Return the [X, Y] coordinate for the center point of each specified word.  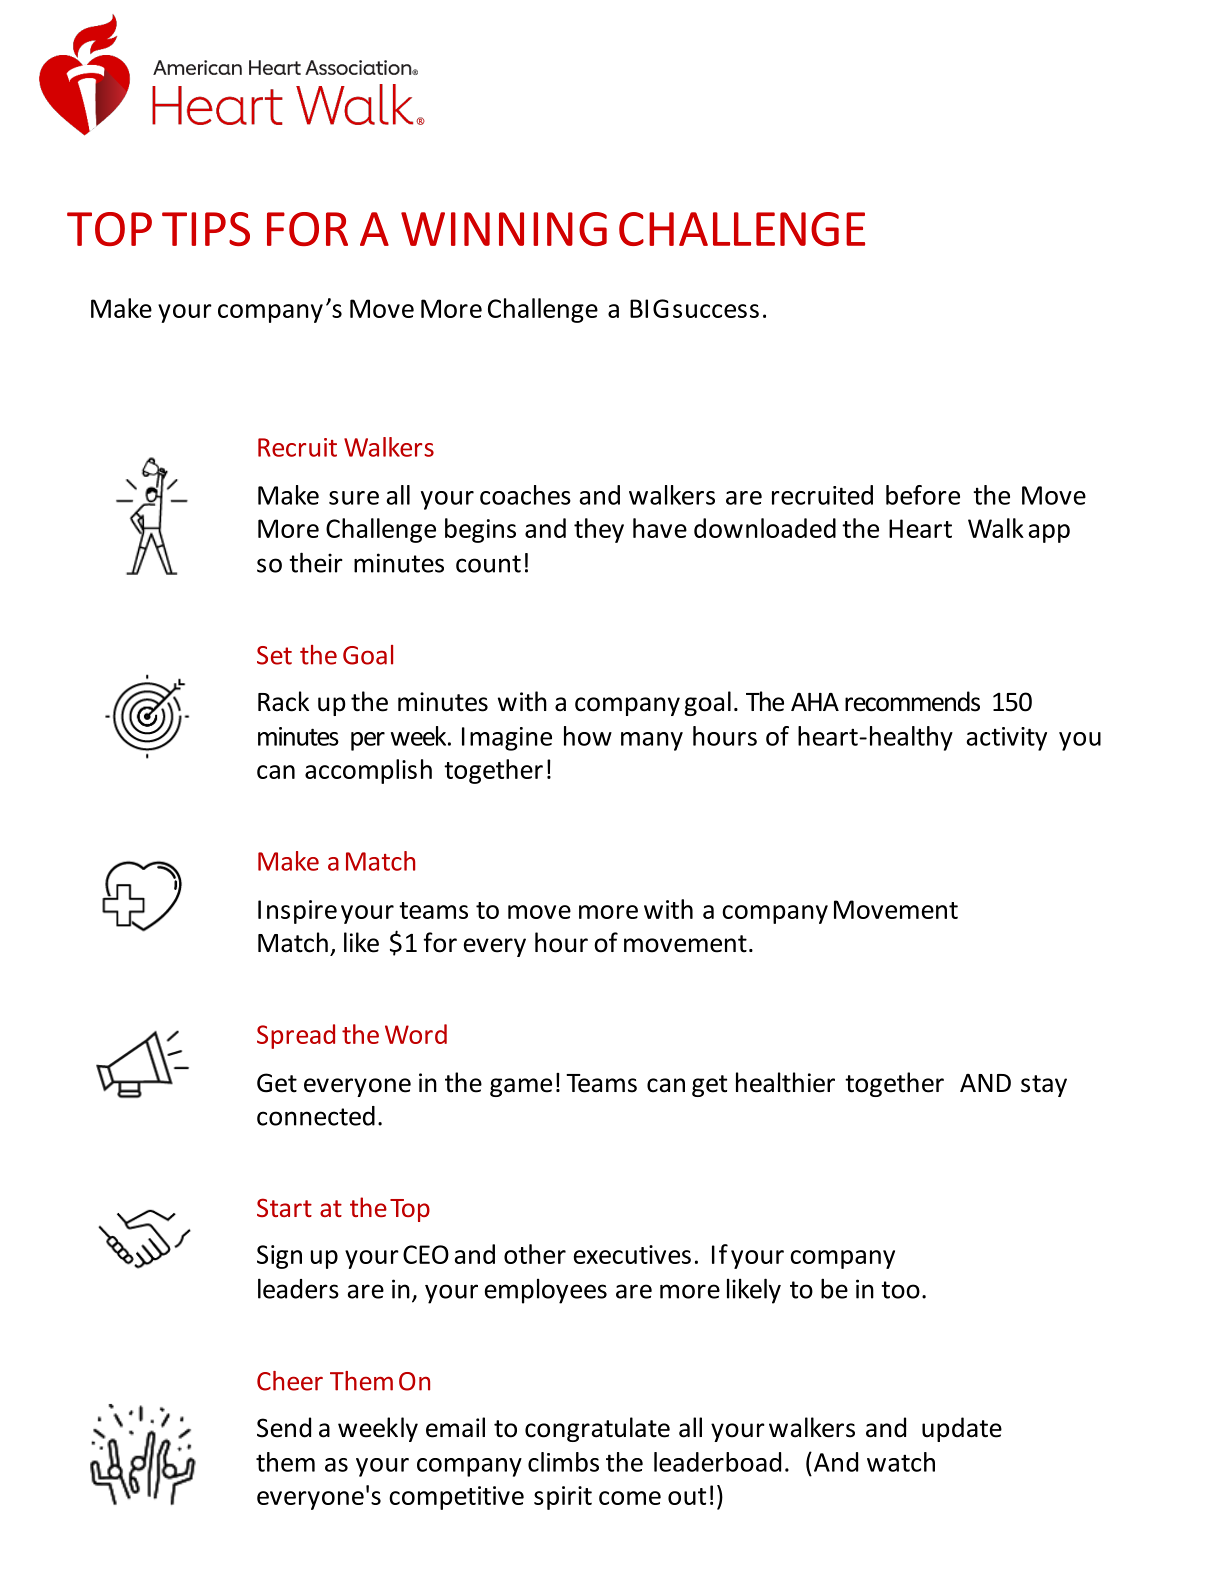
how [588, 736]
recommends [912, 701]
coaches [525, 495]
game [521, 1087]
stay [1044, 1086]
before [923, 495]
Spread [296, 1036]
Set [274, 655]
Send [284, 1427]
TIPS [206, 229]
